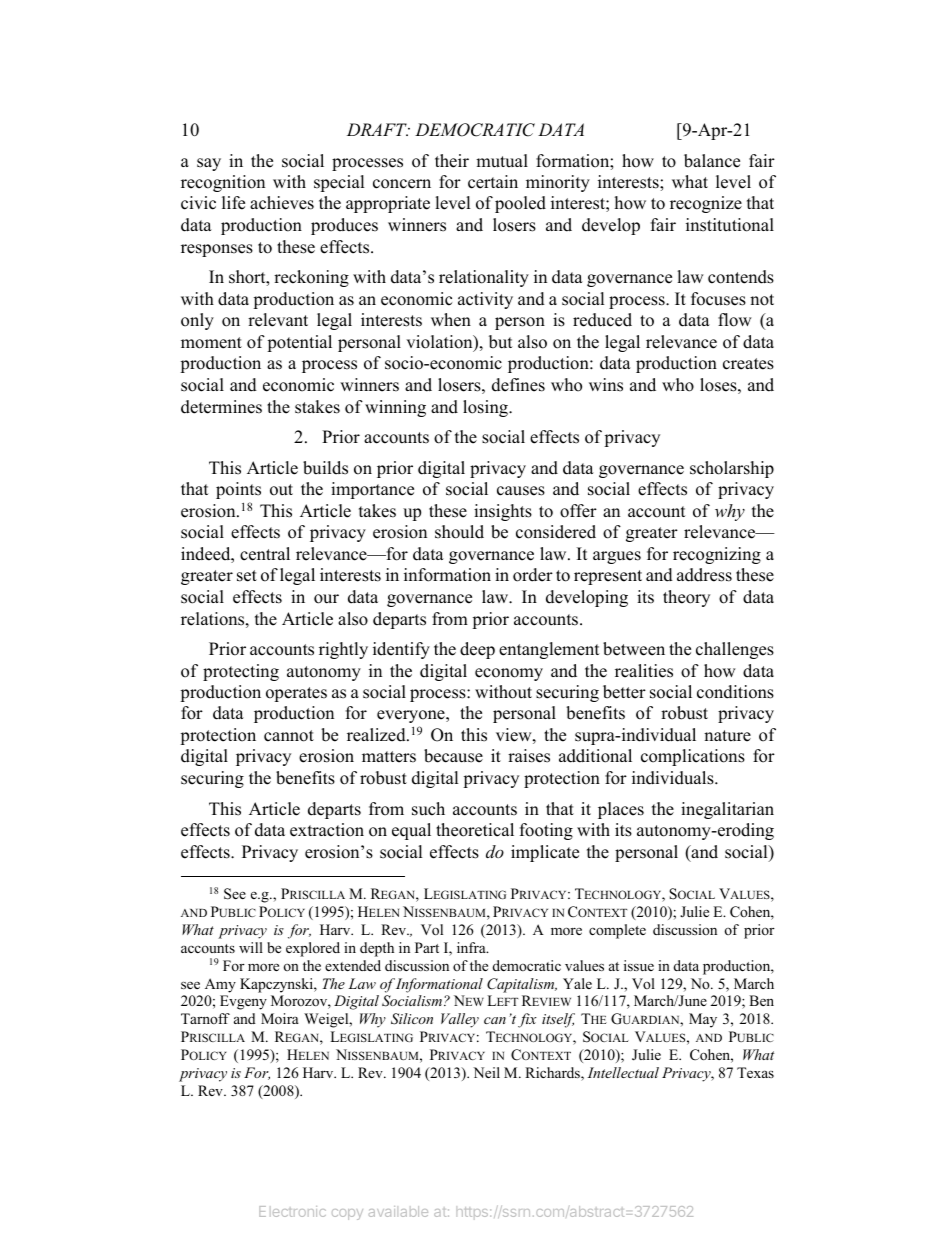  I want to click on achieves, so click(282, 203).
